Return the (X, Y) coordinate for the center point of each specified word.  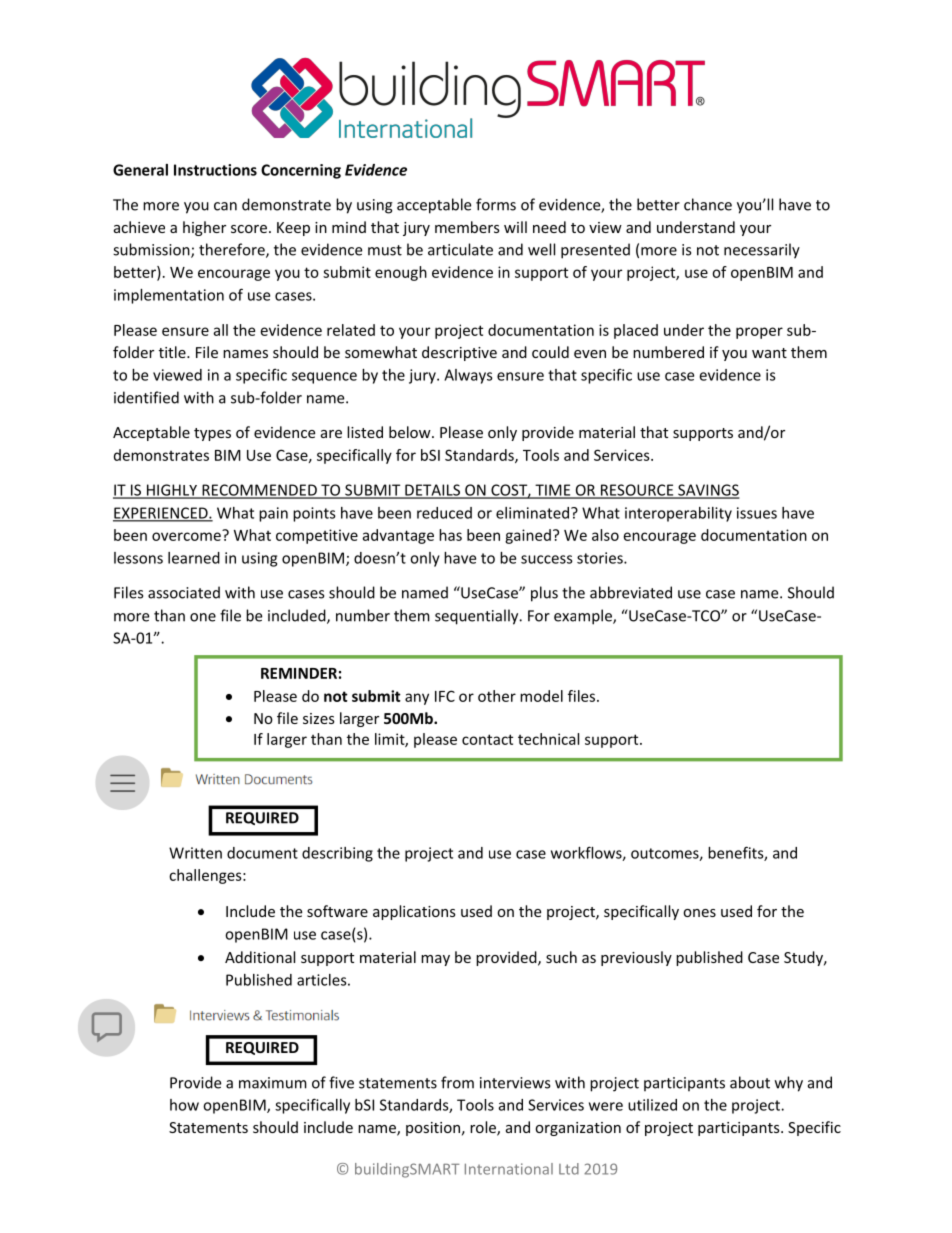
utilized (652, 1105)
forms (496, 204)
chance (708, 204)
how (184, 1105)
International (509, 1169)
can (225, 206)
